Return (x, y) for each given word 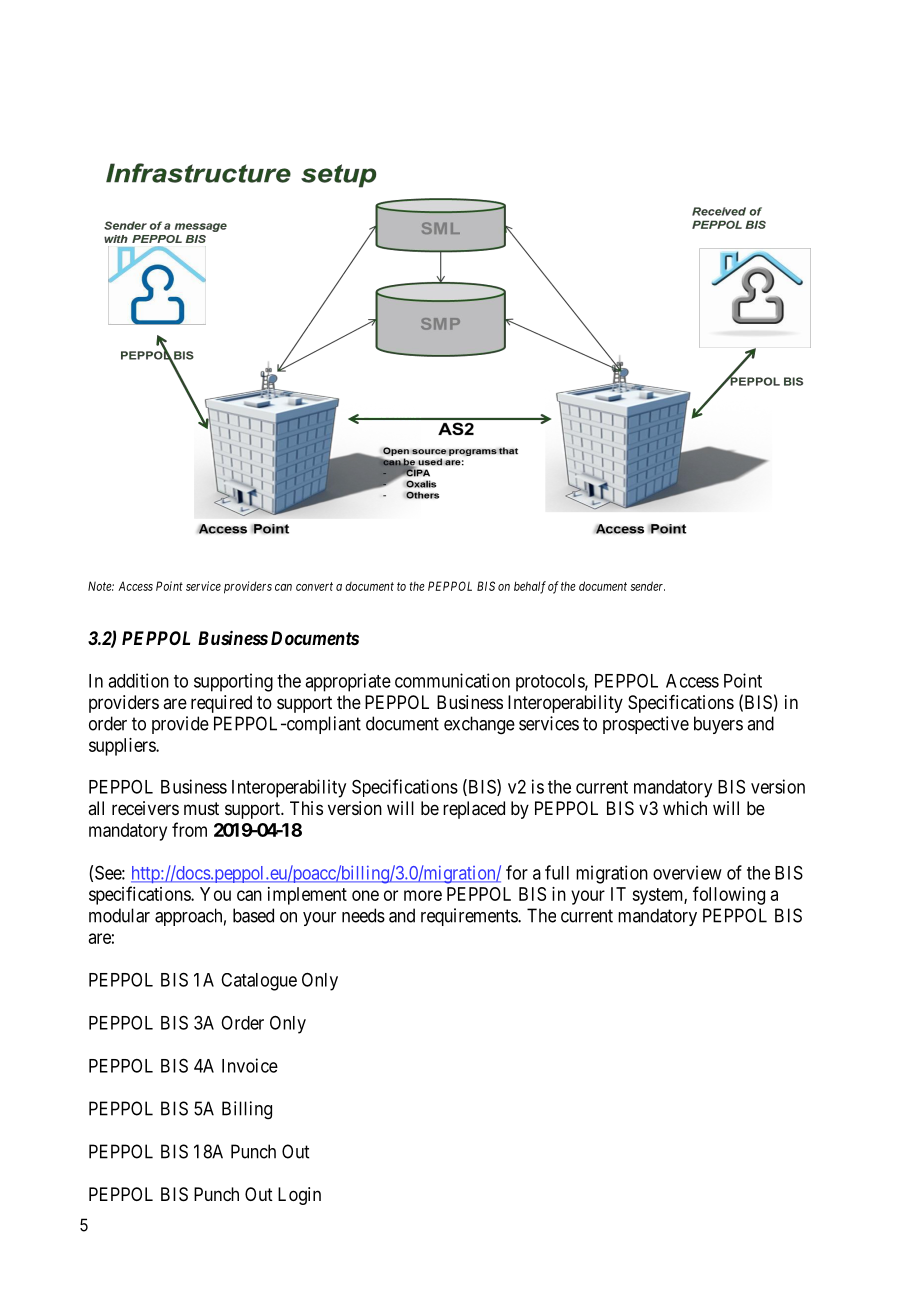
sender (647, 586)
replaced (474, 810)
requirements (470, 917)
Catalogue (259, 982)
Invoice (250, 1065)
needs (363, 915)
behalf (530, 587)
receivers (145, 808)
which (685, 808)
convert (314, 586)
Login (299, 1196)
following (729, 895)
